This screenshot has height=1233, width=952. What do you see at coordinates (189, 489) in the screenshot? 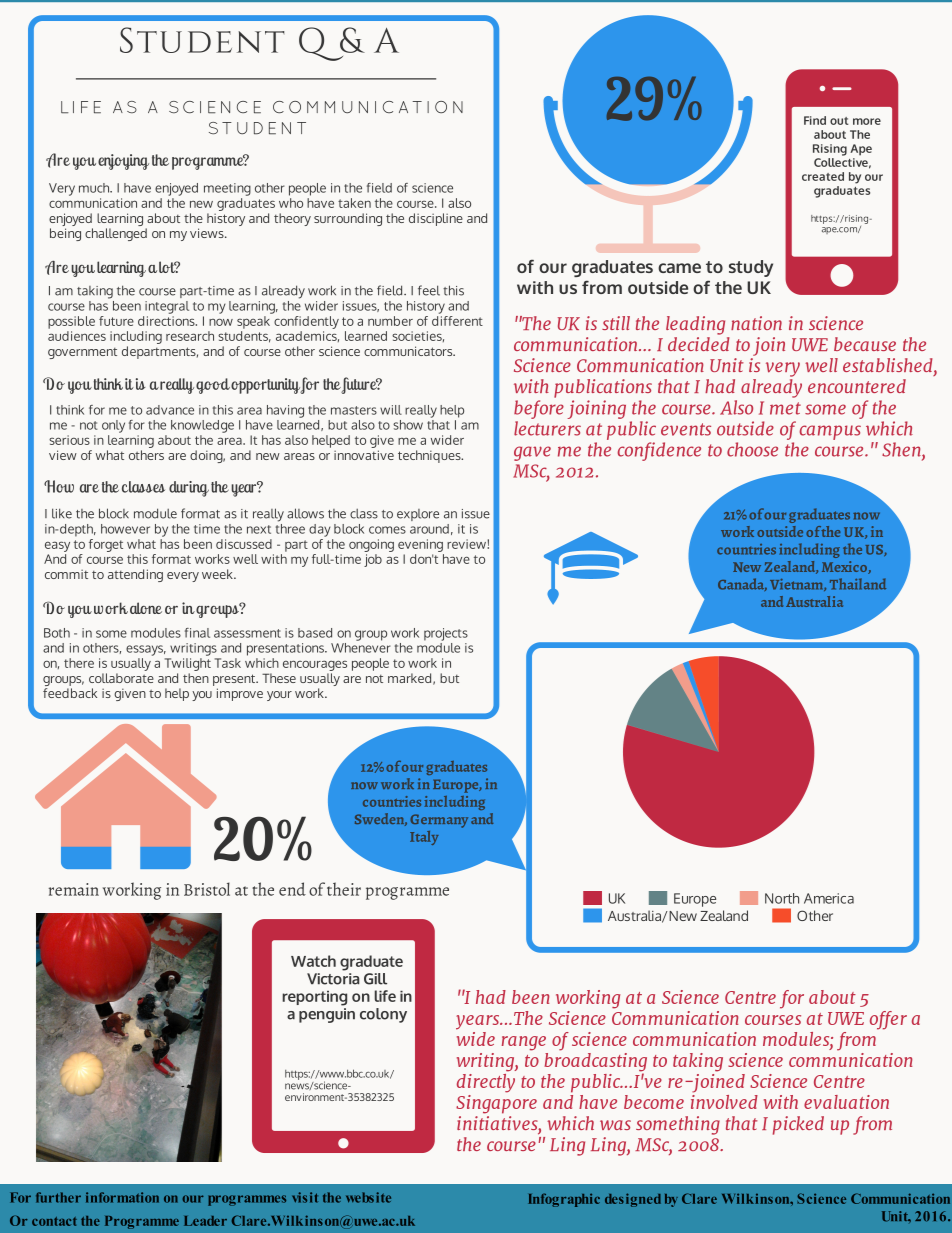
I see `during` at bounding box center [189, 489].
